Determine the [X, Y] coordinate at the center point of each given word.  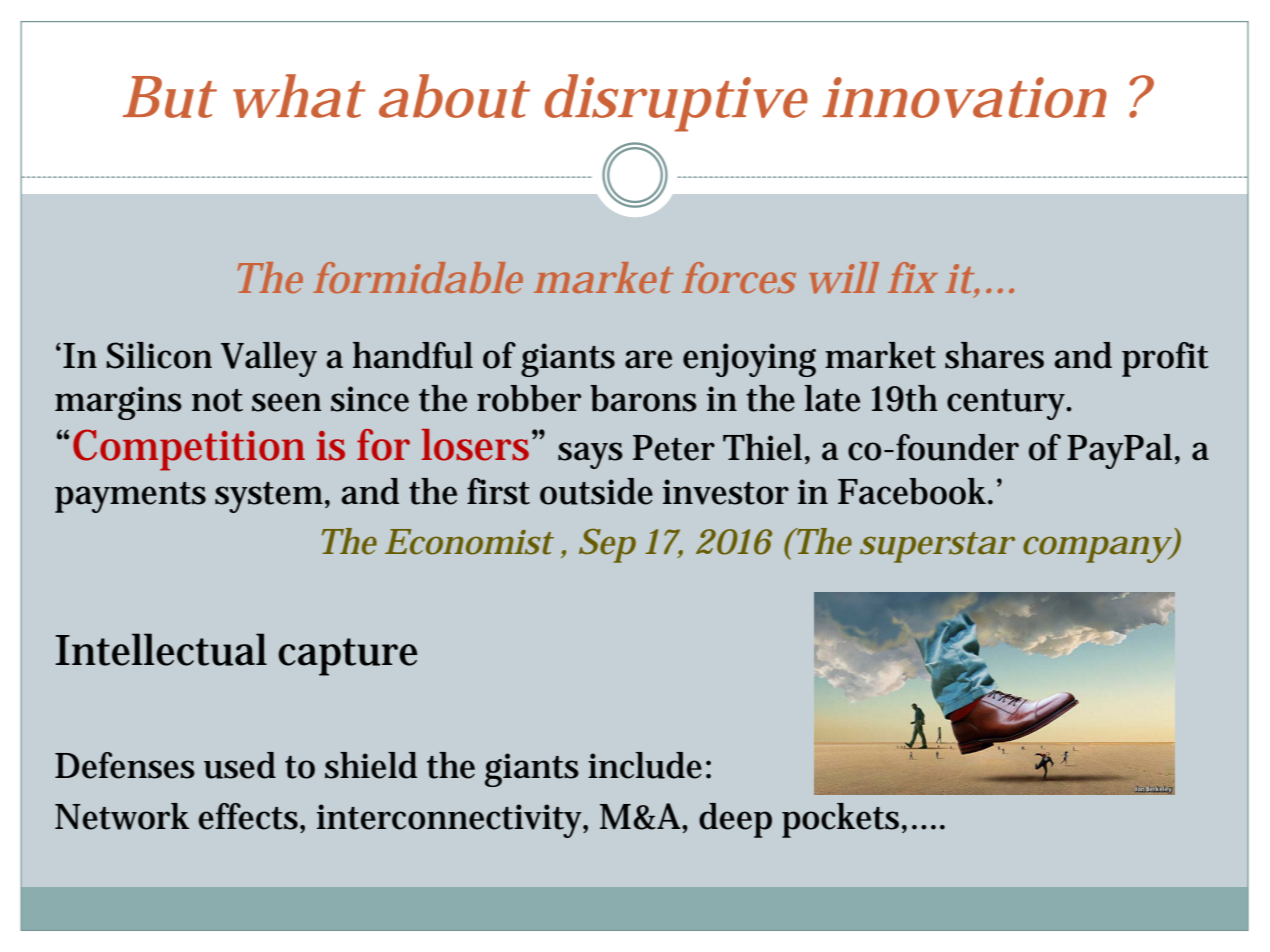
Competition [189, 450]
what [298, 96]
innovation [964, 97]
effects [249, 816]
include [645, 765]
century [1008, 404]
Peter [674, 448]
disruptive [676, 103]
